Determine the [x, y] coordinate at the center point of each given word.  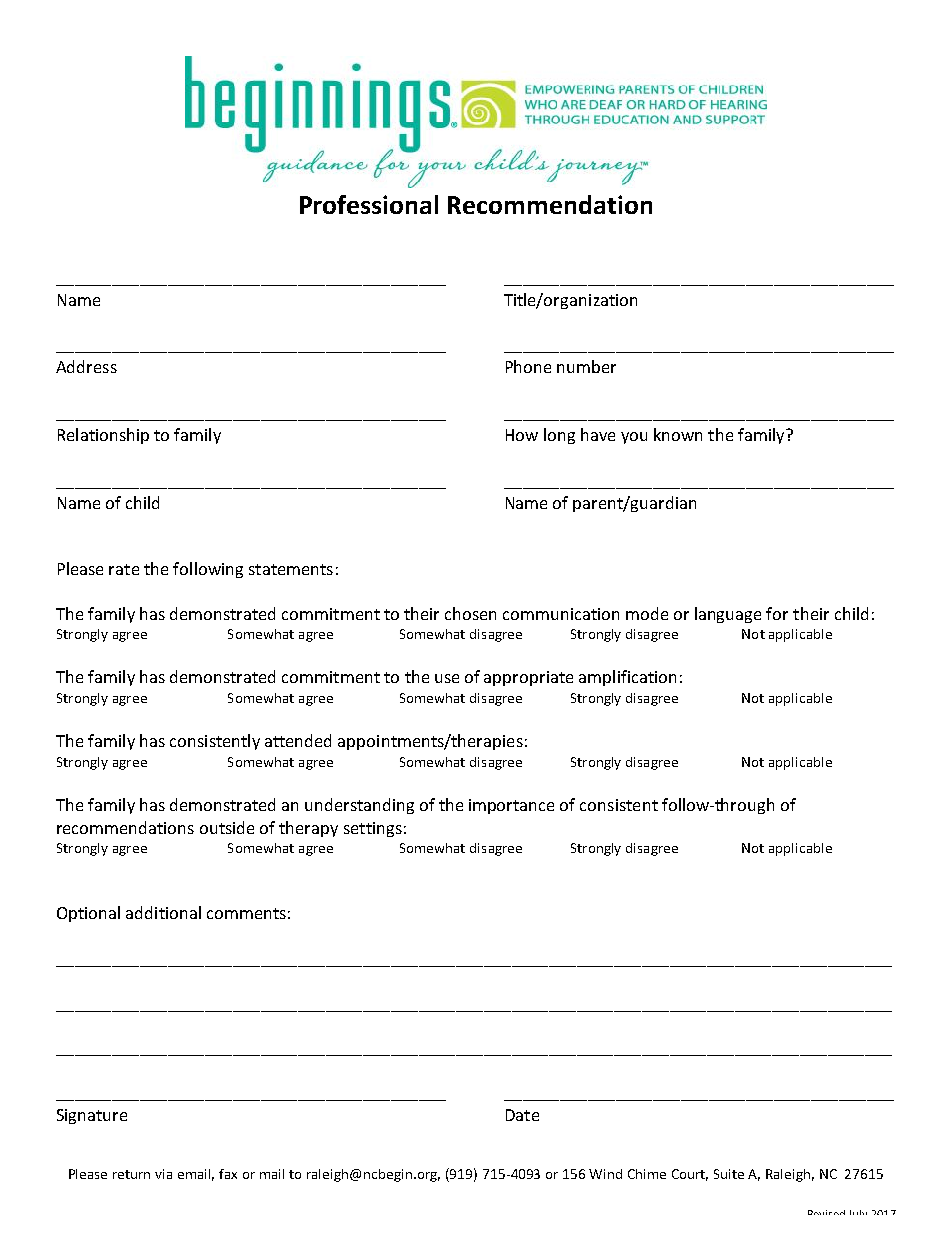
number [586, 366]
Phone [528, 366]
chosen [470, 613]
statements [291, 569]
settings [373, 829]
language [728, 615]
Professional [369, 204]
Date [522, 1115]
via [163, 1174]
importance [511, 806]
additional [163, 912]
